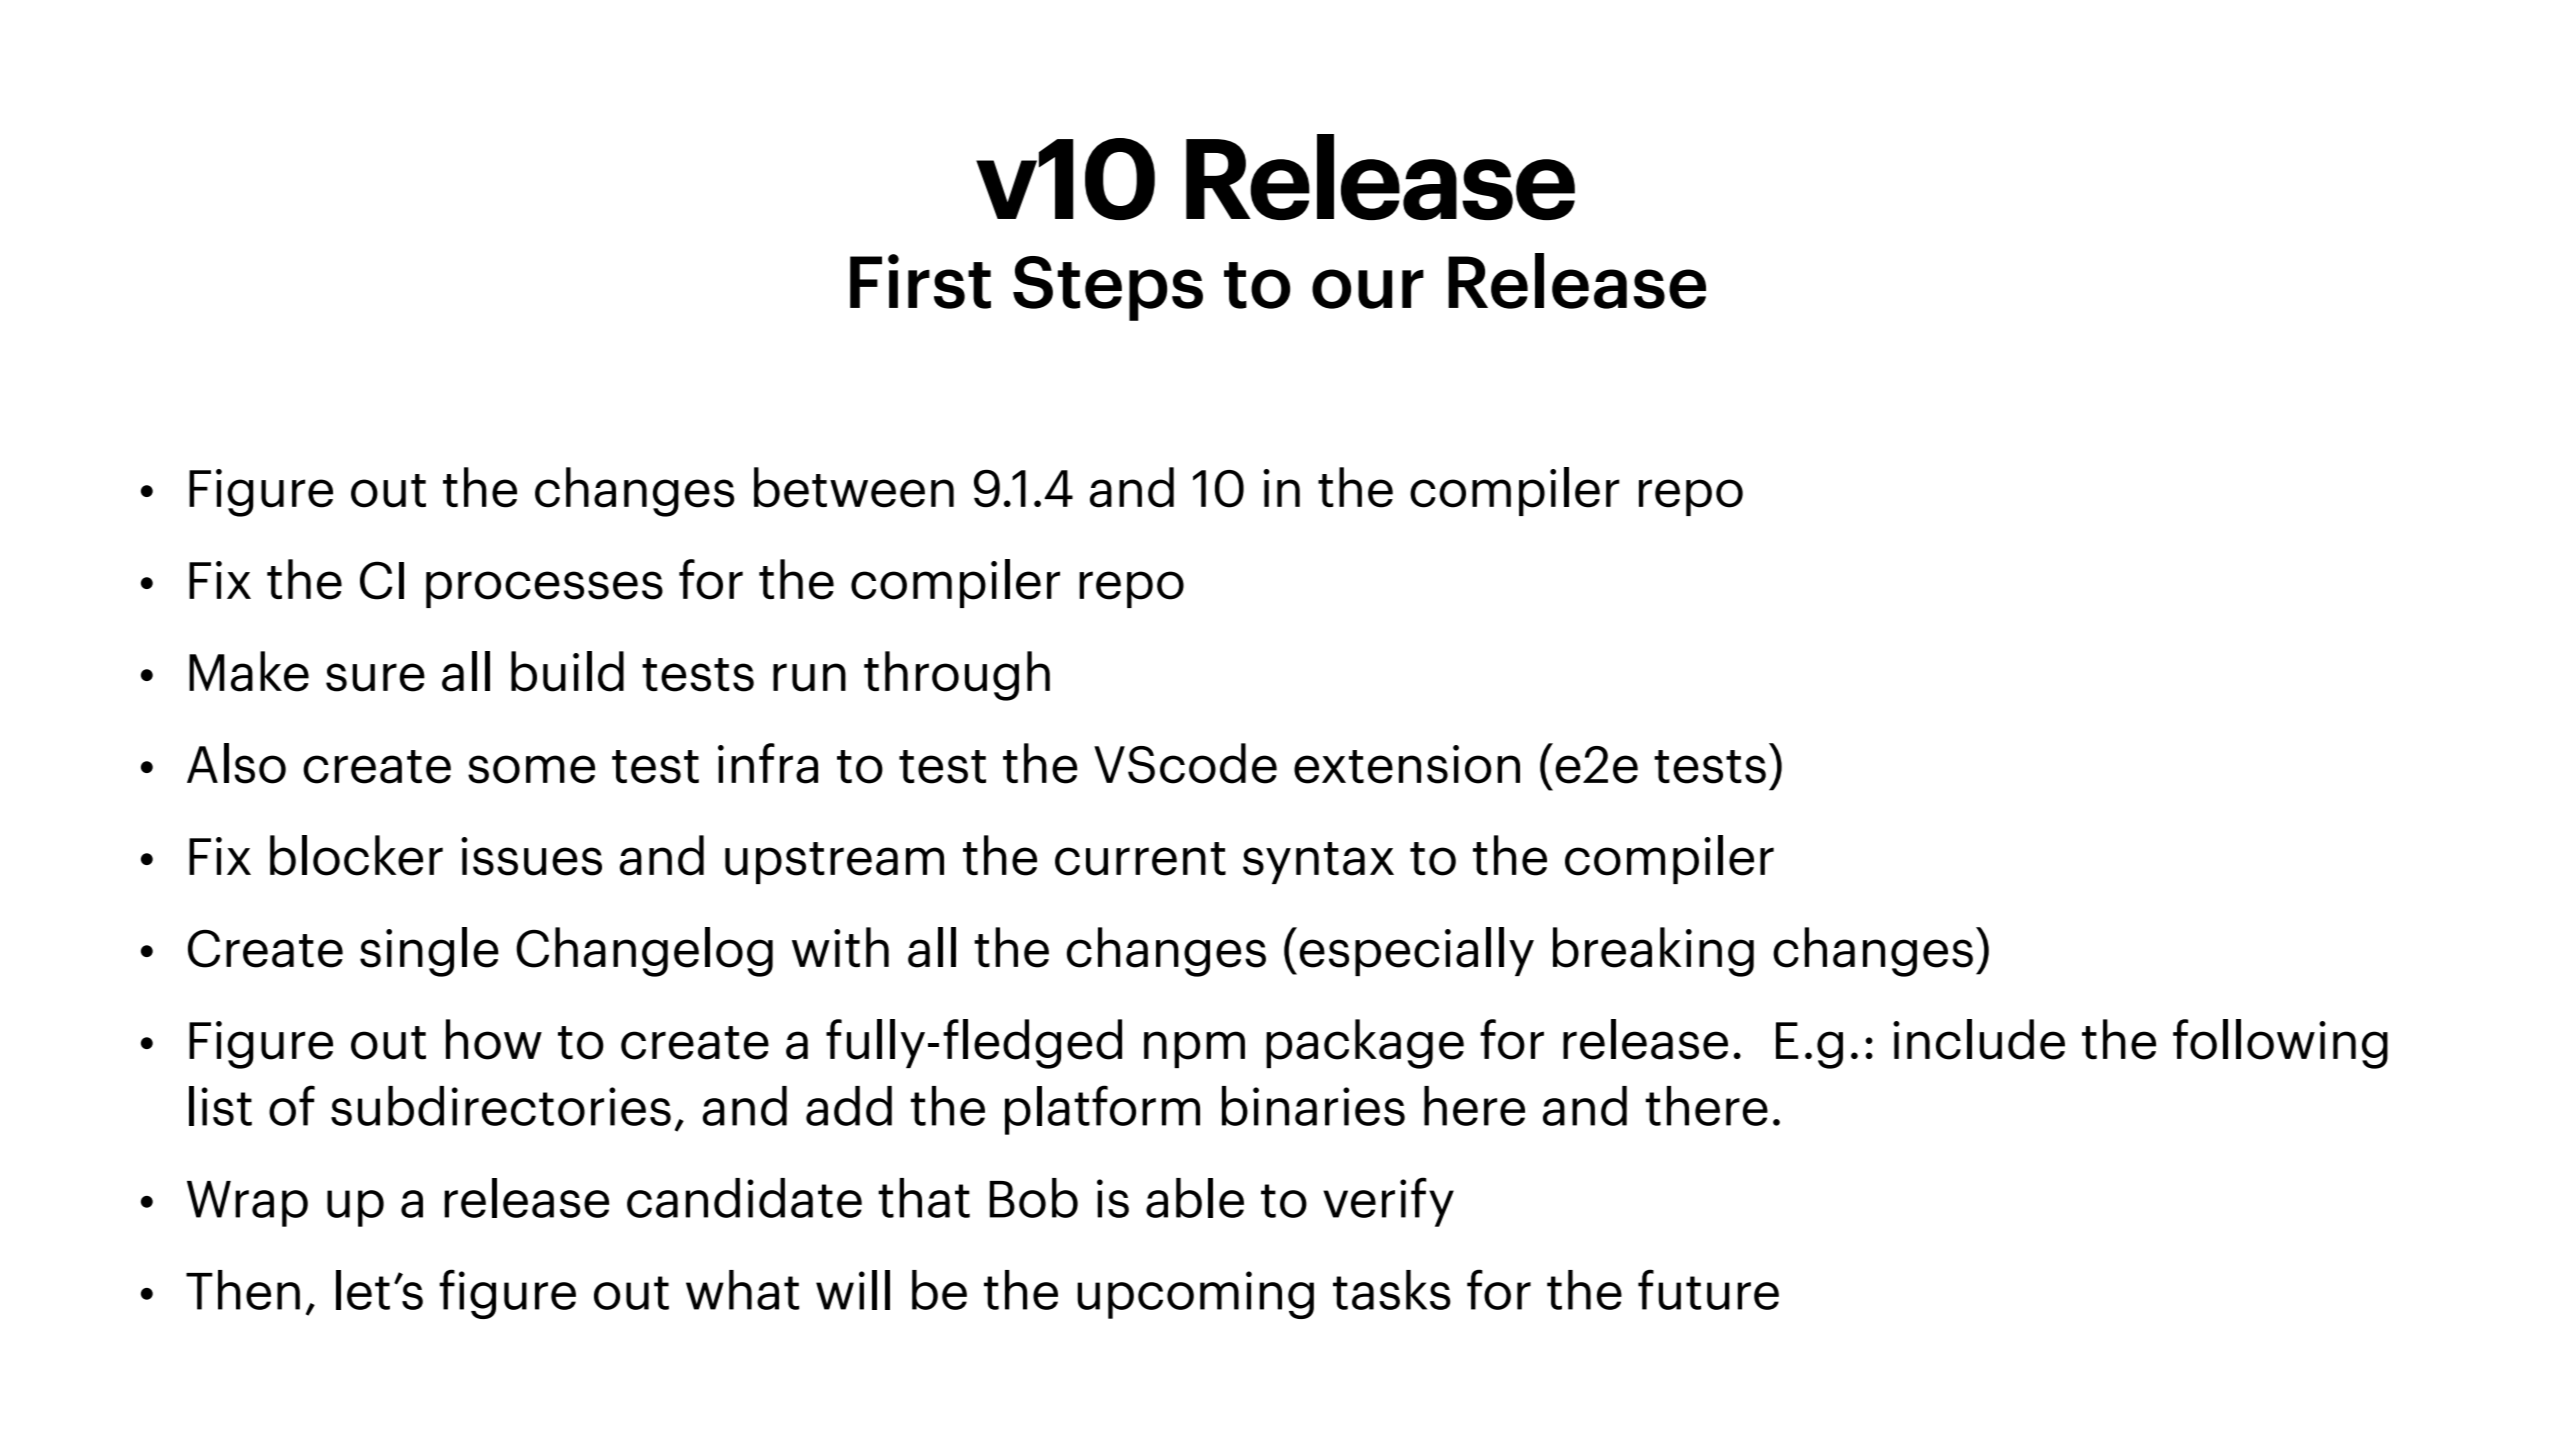 This screenshot has height=1436, width=2553. Describe the element at coordinates (429, 952) in the screenshot. I see `single` at that location.
